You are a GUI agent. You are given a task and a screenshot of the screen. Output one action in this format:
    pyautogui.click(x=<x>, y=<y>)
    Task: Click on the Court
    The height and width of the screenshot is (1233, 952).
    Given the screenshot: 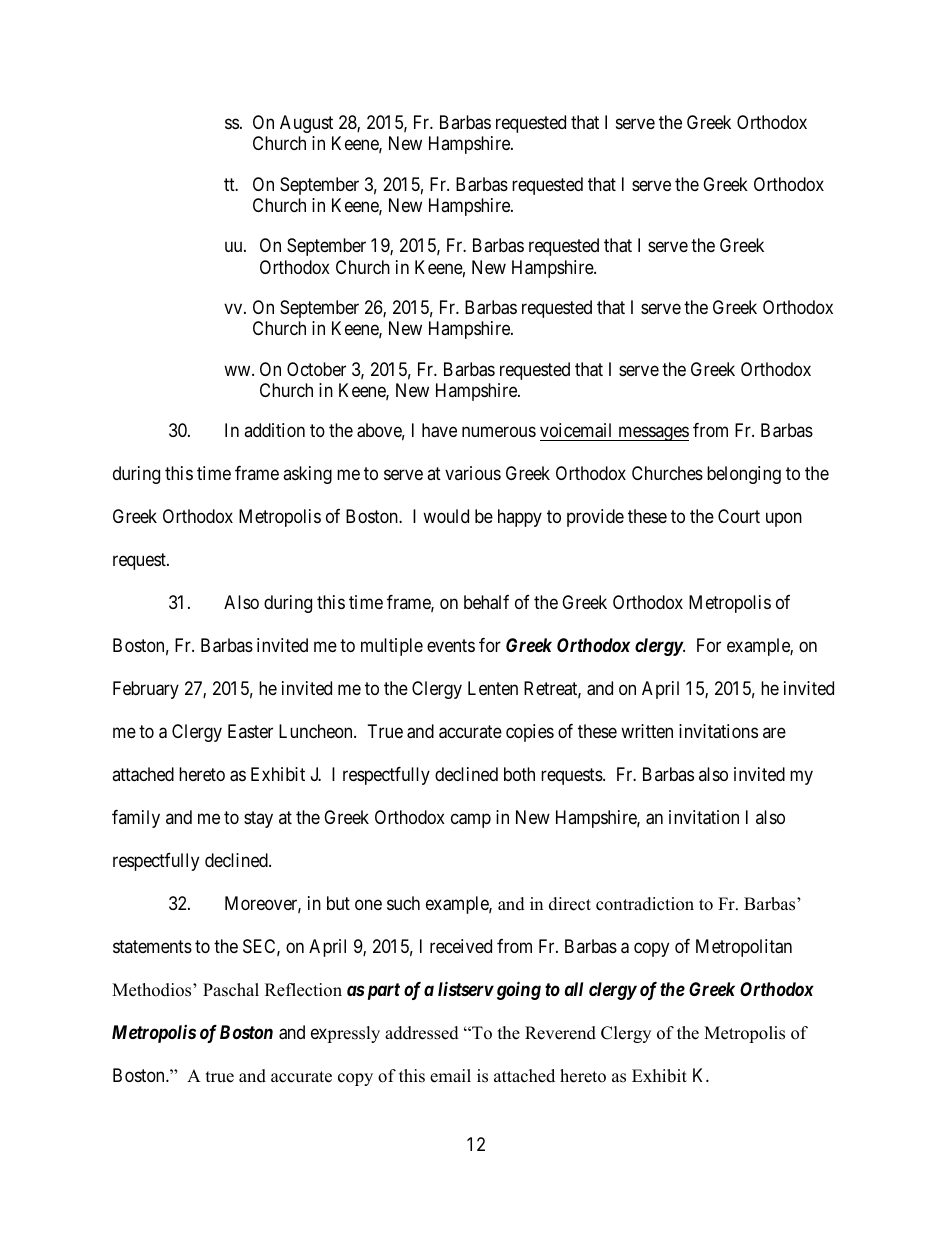 What is the action you would take?
    pyautogui.click(x=739, y=516)
